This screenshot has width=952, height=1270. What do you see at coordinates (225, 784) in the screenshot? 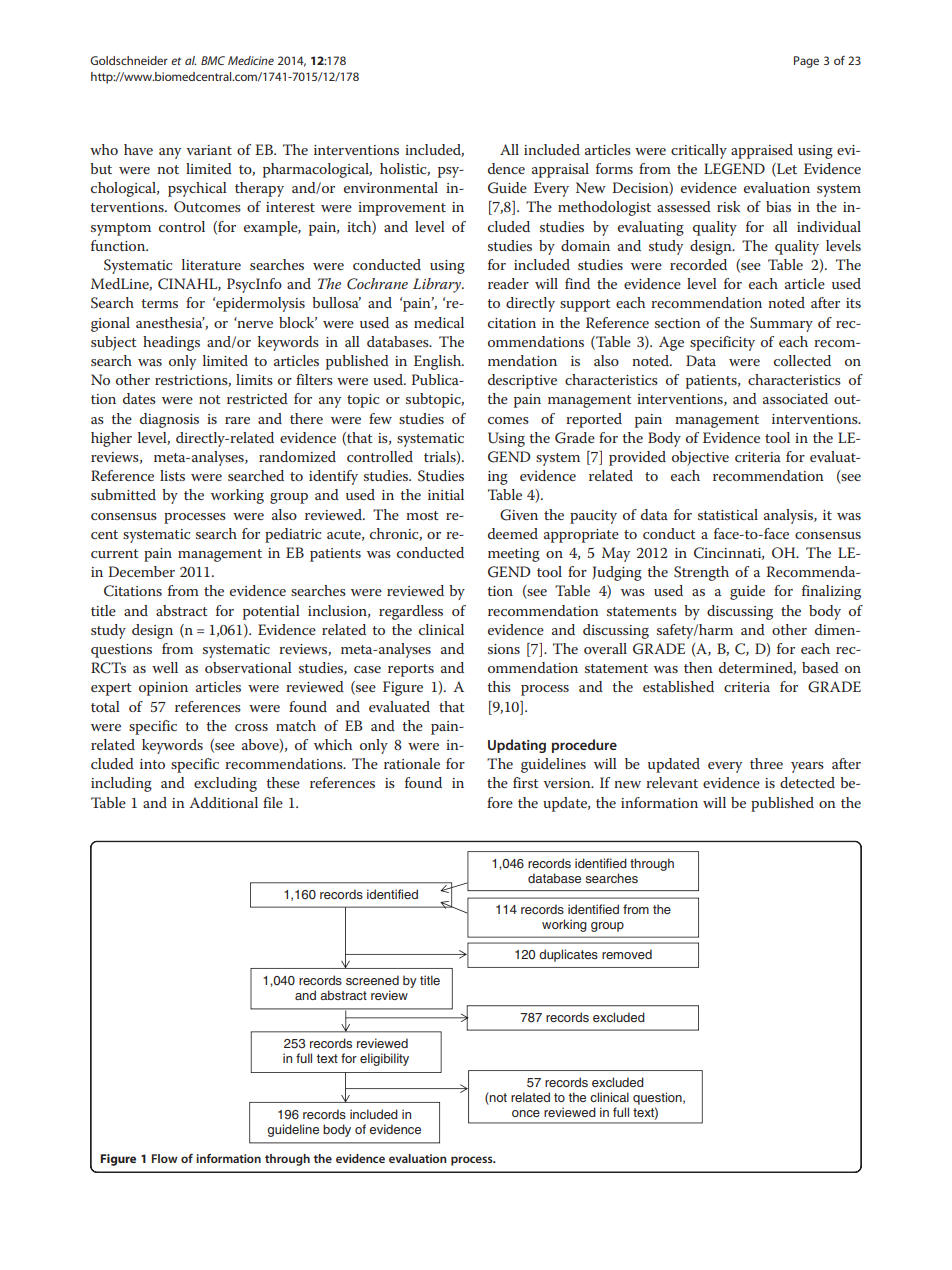
I see `excluding` at bounding box center [225, 784].
